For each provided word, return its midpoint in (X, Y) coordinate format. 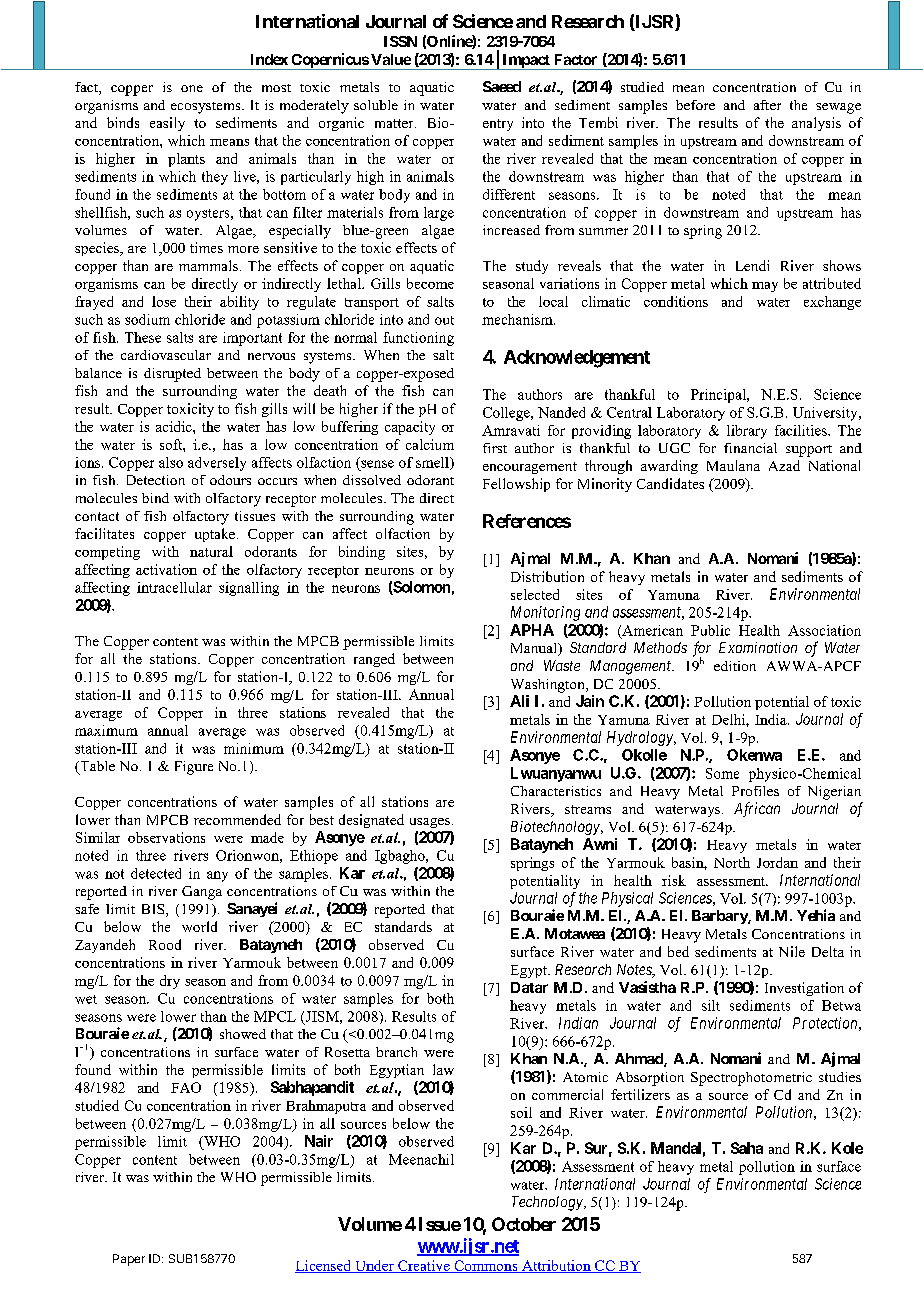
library (747, 432)
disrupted (172, 375)
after (767, 105)
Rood (165, 944)
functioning (418, 339)
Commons (486, 1266)
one (192, 88)
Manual (535, 649)
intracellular (174, 587)
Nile (792, 951)
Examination (758, 647)
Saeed (502, 86)
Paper (129, 1260)
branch (396, 1052)
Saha (747, 1148)
